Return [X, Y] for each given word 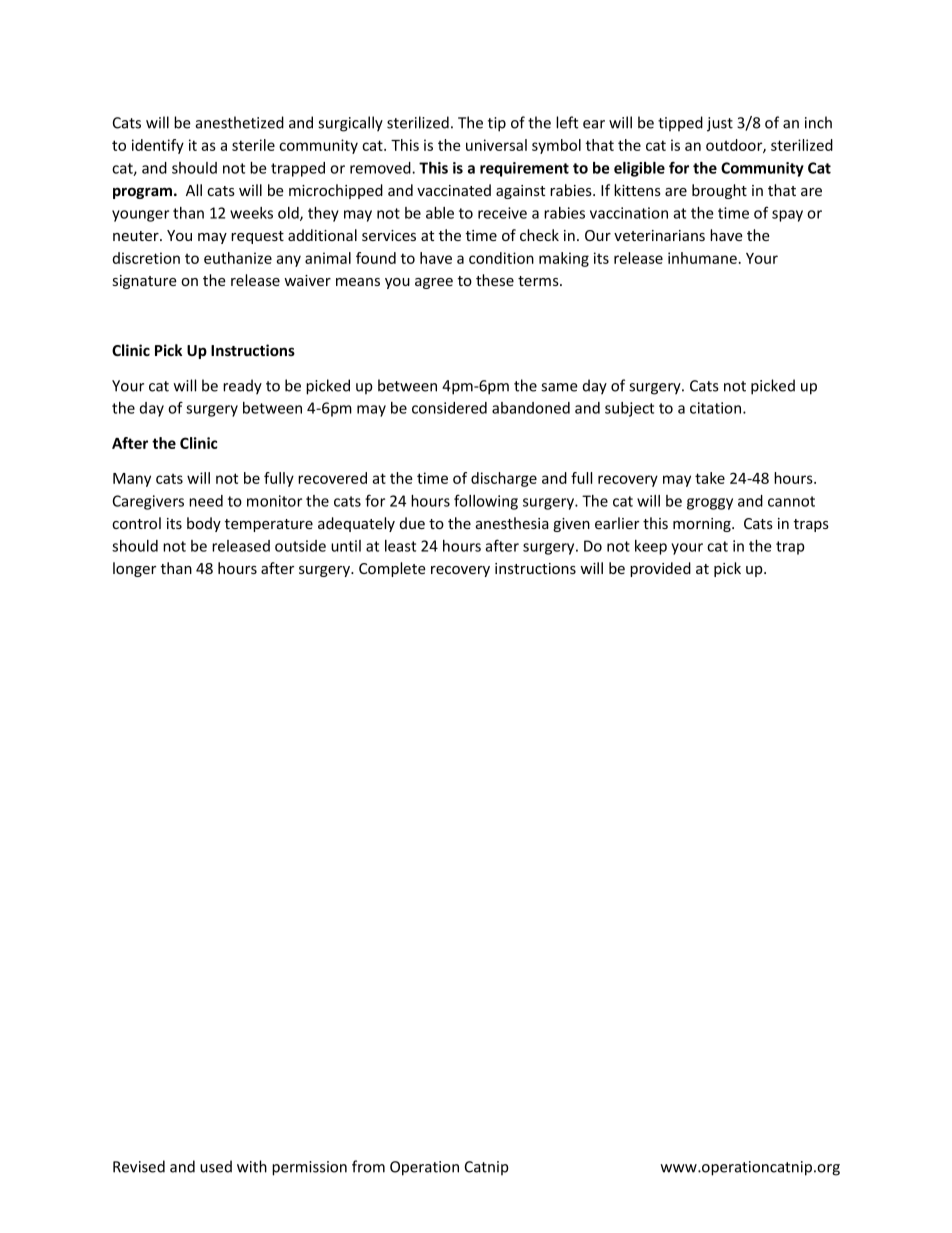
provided [660, 569]
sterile [253, 145]
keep [651, 547]
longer [134, 569]
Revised [139, 1166]
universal [496, 145]
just [720, 124]
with [252, 1166]
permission [309, 1168]
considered [449, 408]
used [216, 1166]
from [368, 1166]
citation [717, 408]
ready [242, 387]
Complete [392, 569]
